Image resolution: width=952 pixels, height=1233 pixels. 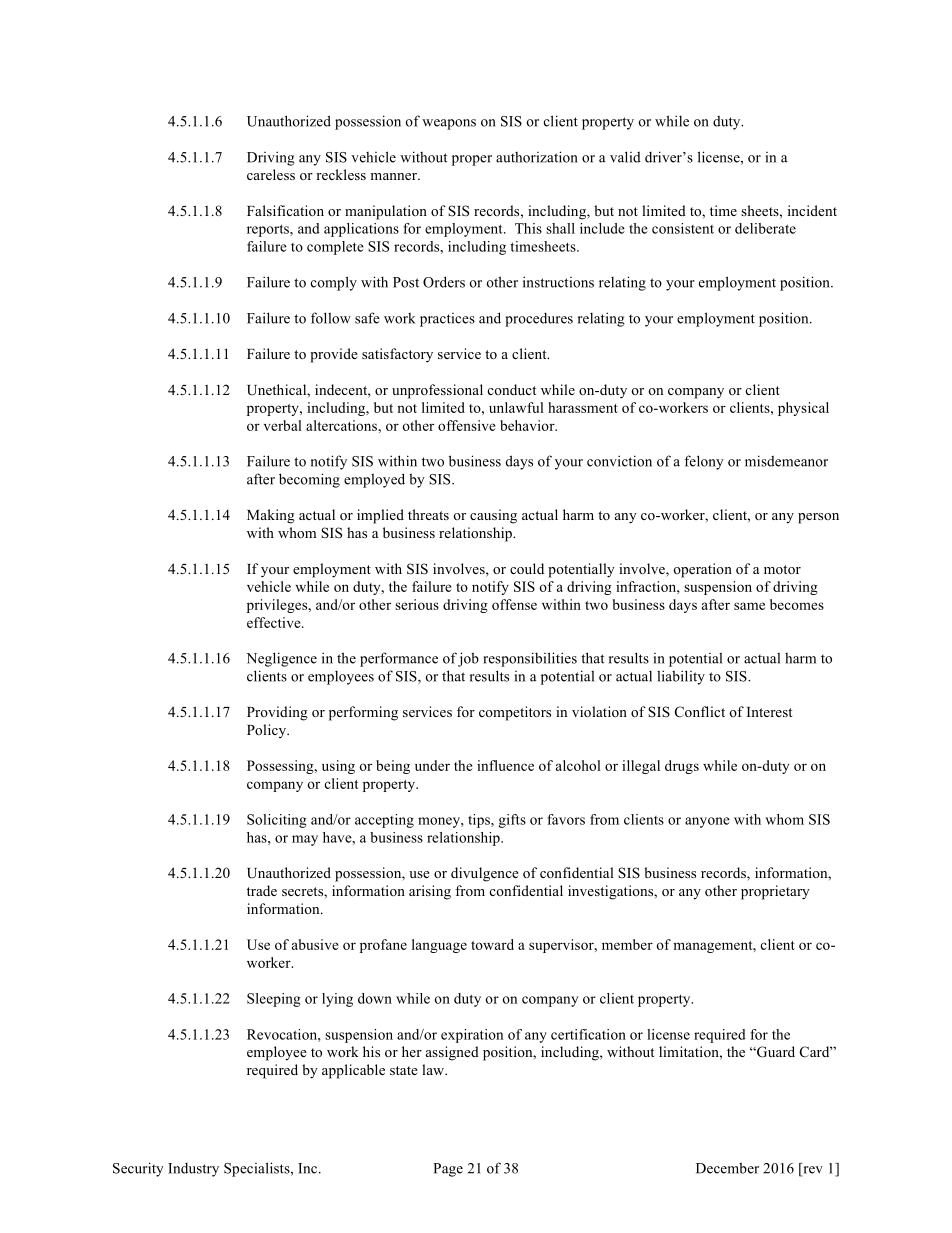 What do you see at coordinates (271, 174) in the document?
I see `careless` at bounding box center [271, 174].
